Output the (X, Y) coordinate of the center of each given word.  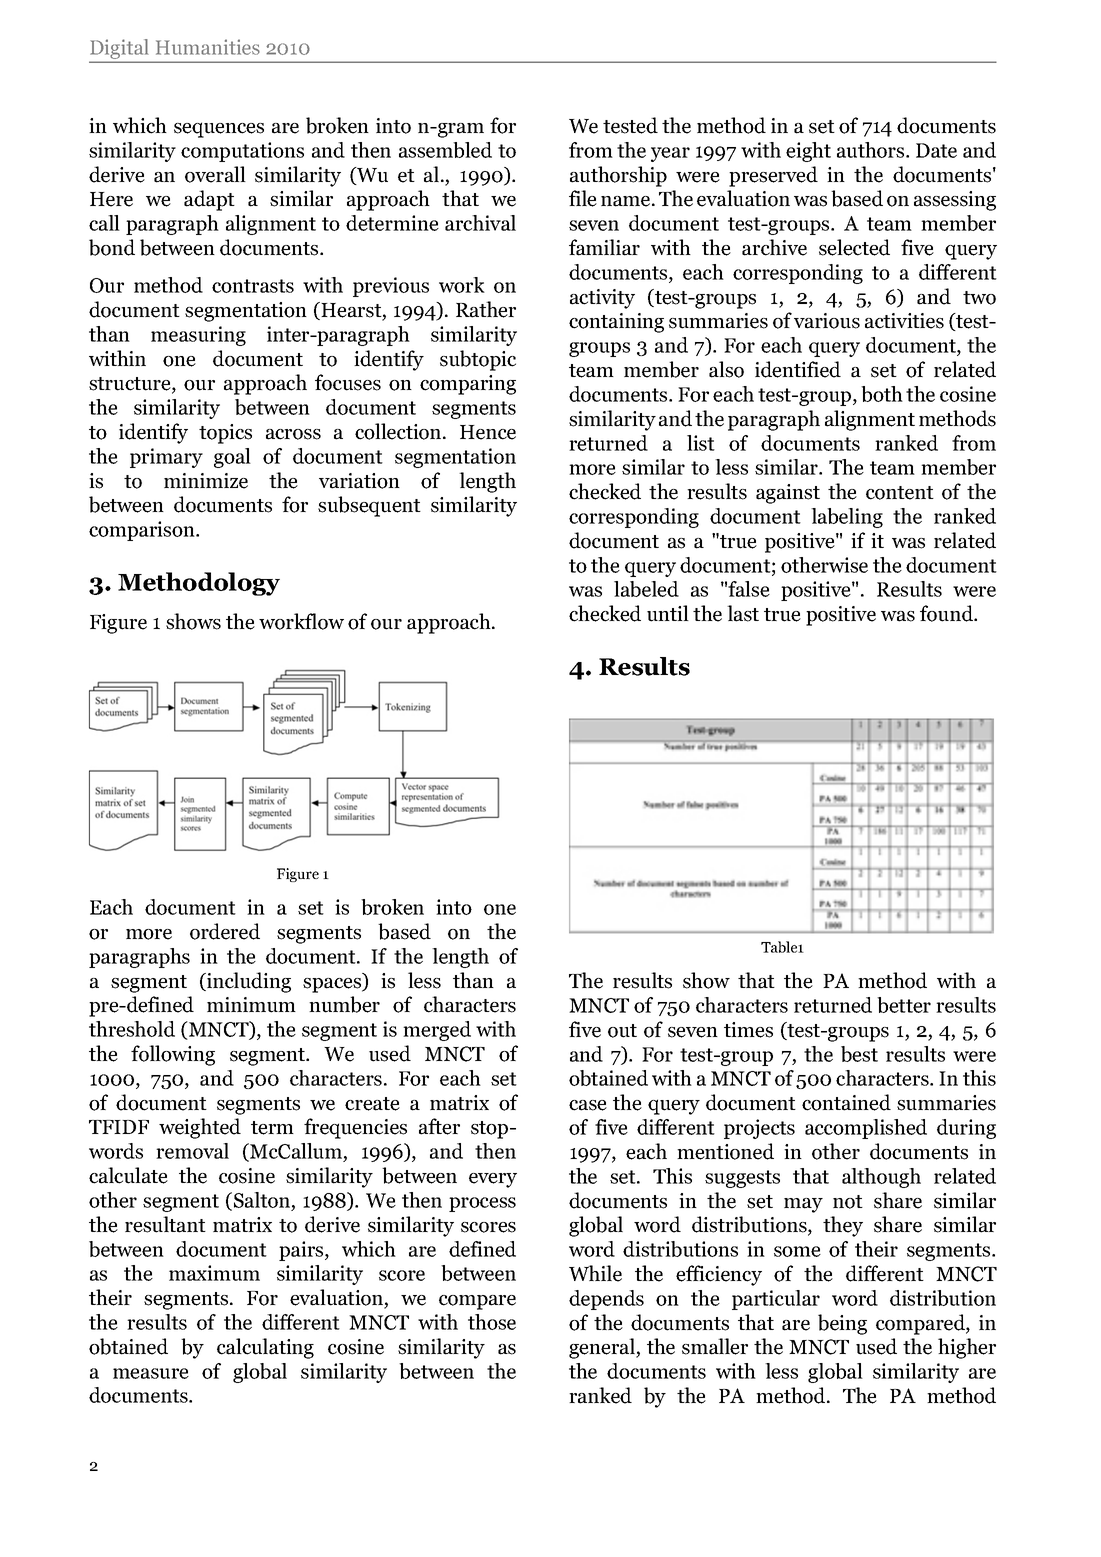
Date (936, 150)
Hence (488, 432)
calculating (265, 1348)
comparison (143, 531)
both (882, 394)
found (947, 613)
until (668, 613)
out (622, 1031)
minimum (251, 1005)
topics (225, 434)
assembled (445, 150)
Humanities (208, 47)
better (904, 1005)
